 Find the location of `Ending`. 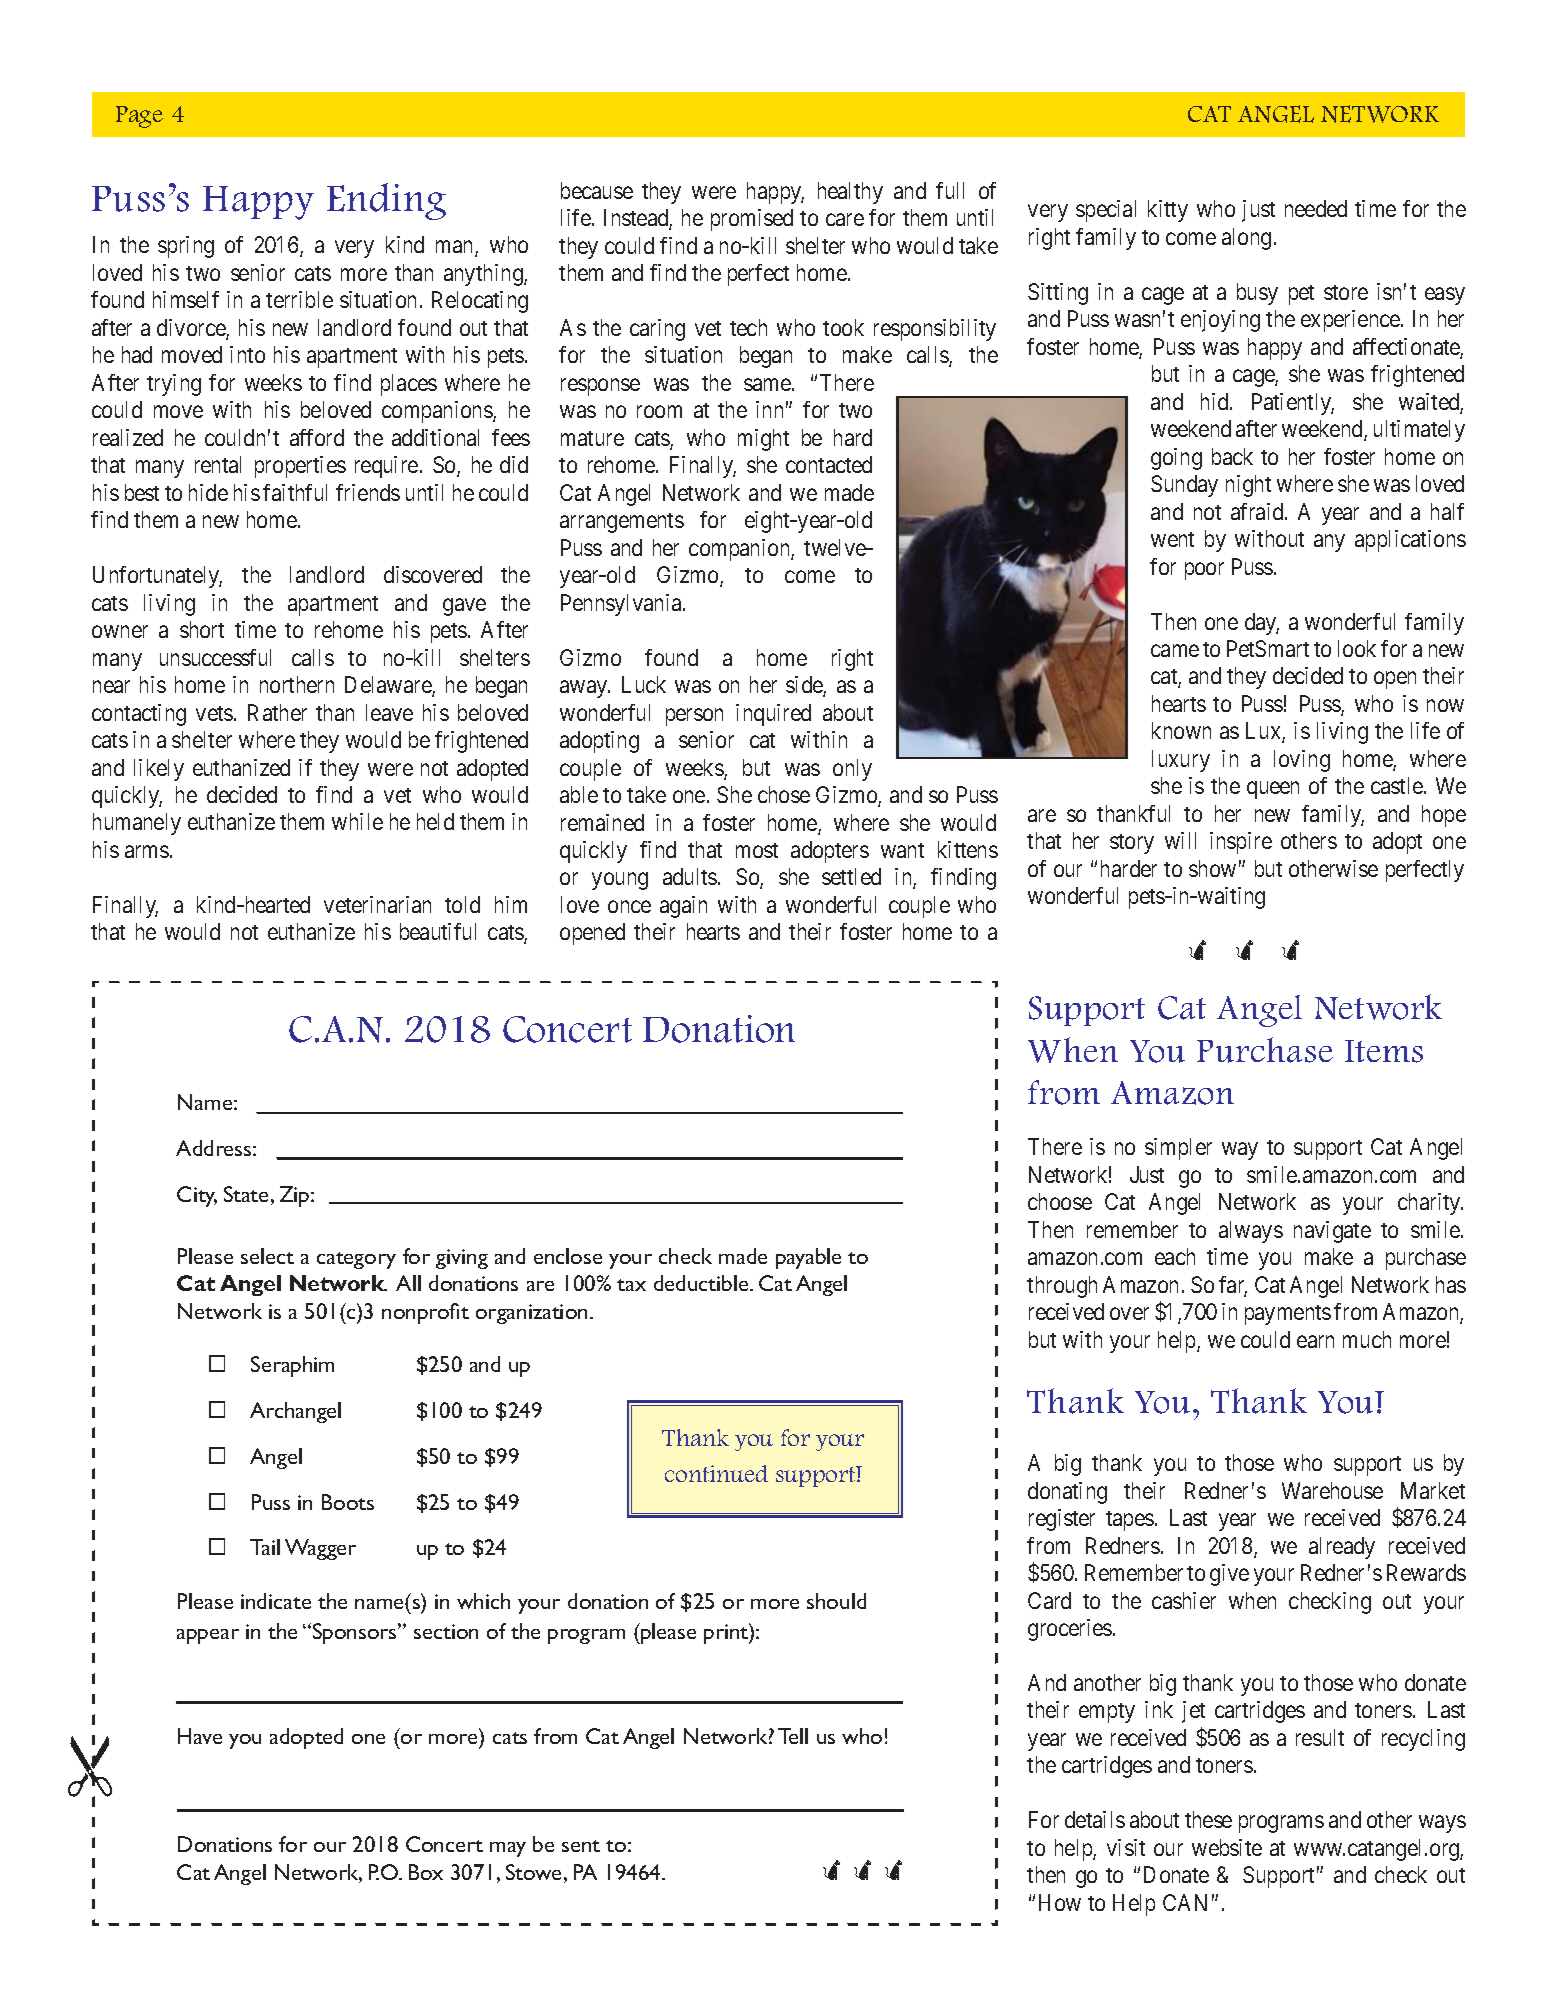

Ending is located at coordinates (386, 201).
